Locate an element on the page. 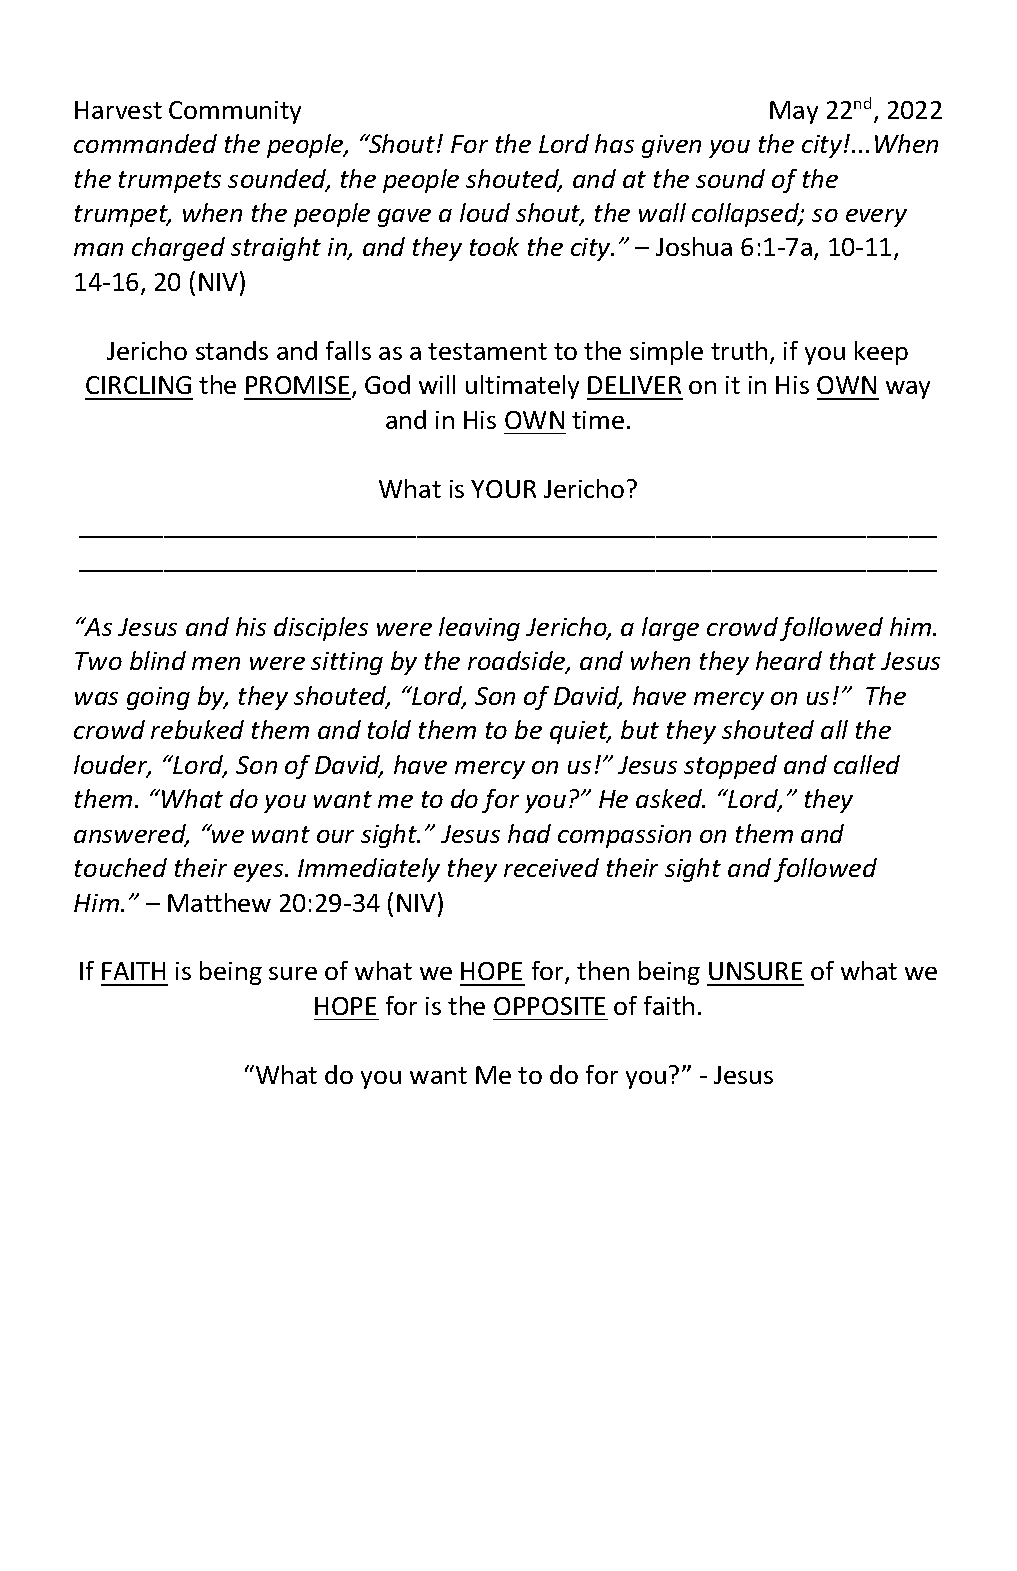  then is located at coordinates (603, 970).
